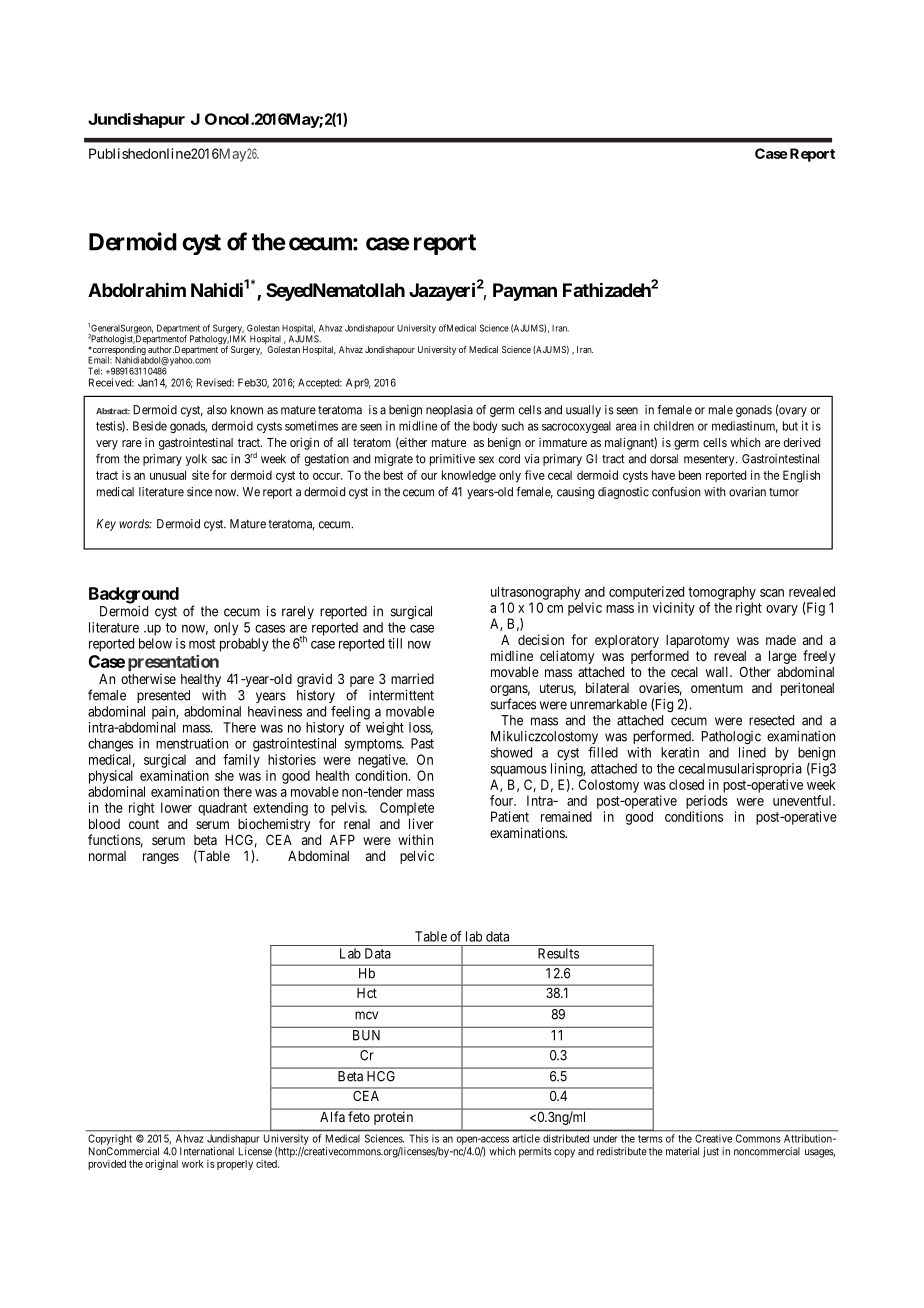 The image size is (924, 1308). Describe the element at coordinates (707, 802) in the page. I see `periods` at that location.
